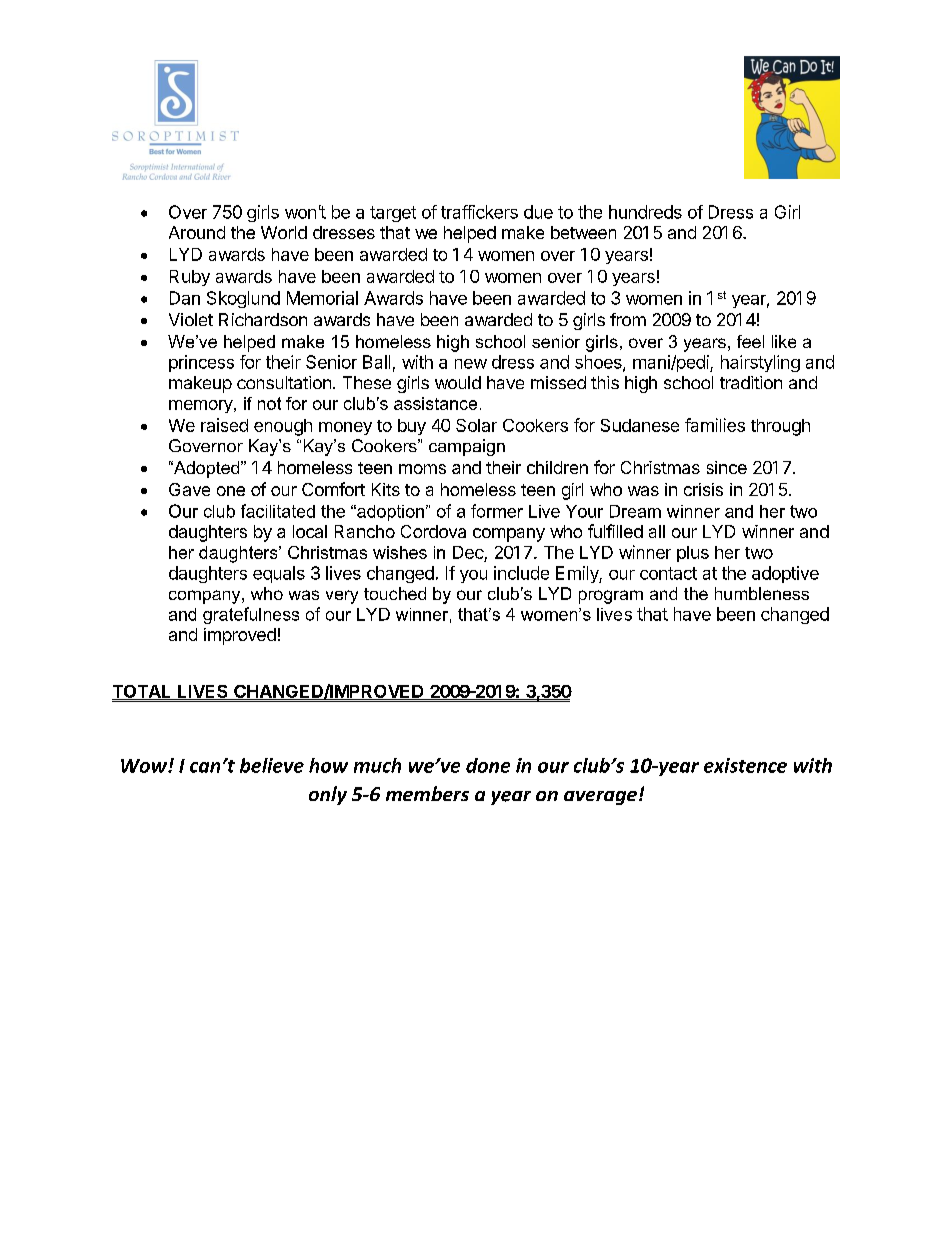 This document has height=1233, width=952. Describe the element at coordinates (197, 232) in the document. I see `Around` at that location.
